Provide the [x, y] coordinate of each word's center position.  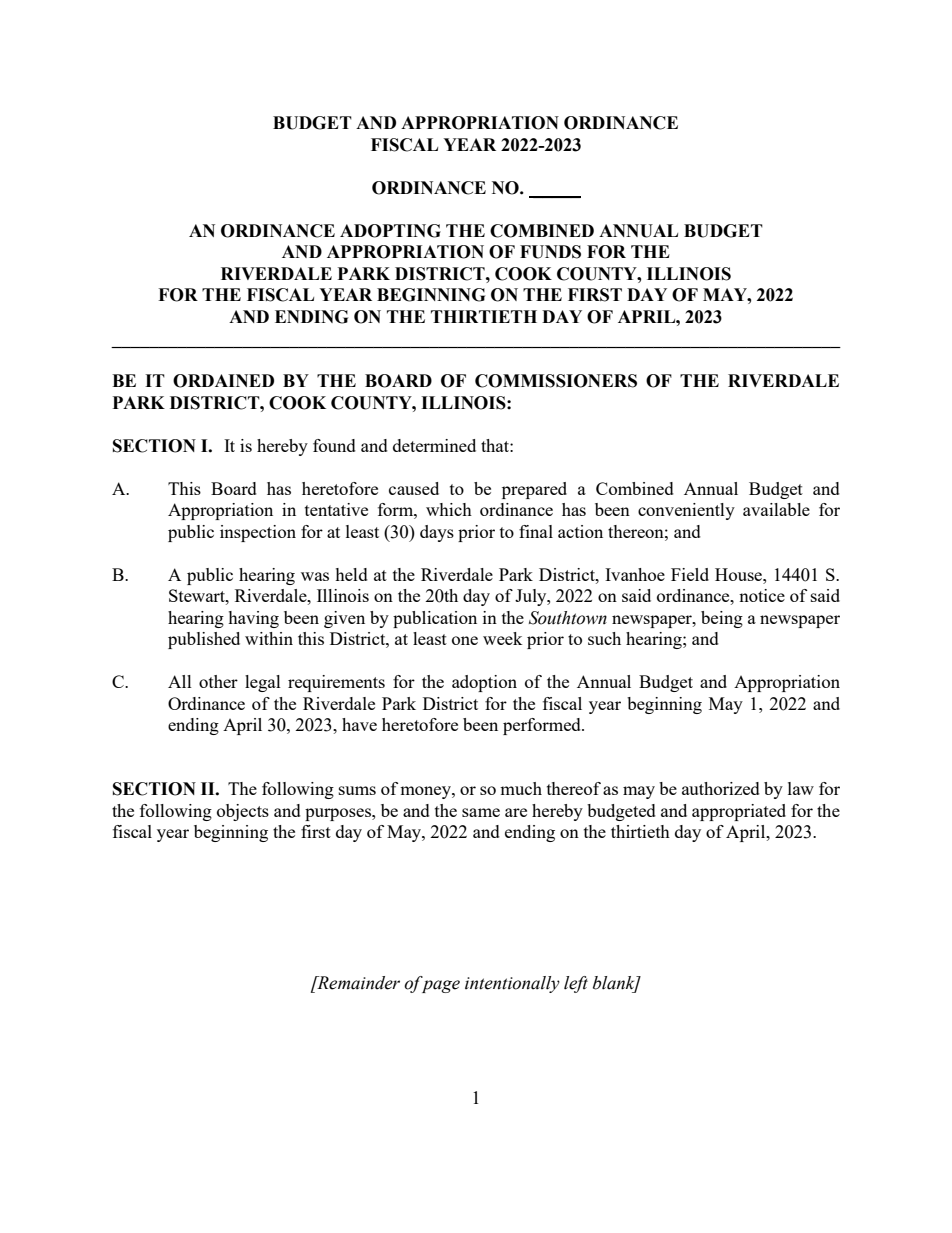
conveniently [686, 511]
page [441, 986]
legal [263, 683]
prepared [534, 490]
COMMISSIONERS [556, 381]
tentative [336, 509]
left [576, 984]
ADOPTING [390, 231]
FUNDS [550, 252]
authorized [721, 788]
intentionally [512, 984]
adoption [484, 683]
